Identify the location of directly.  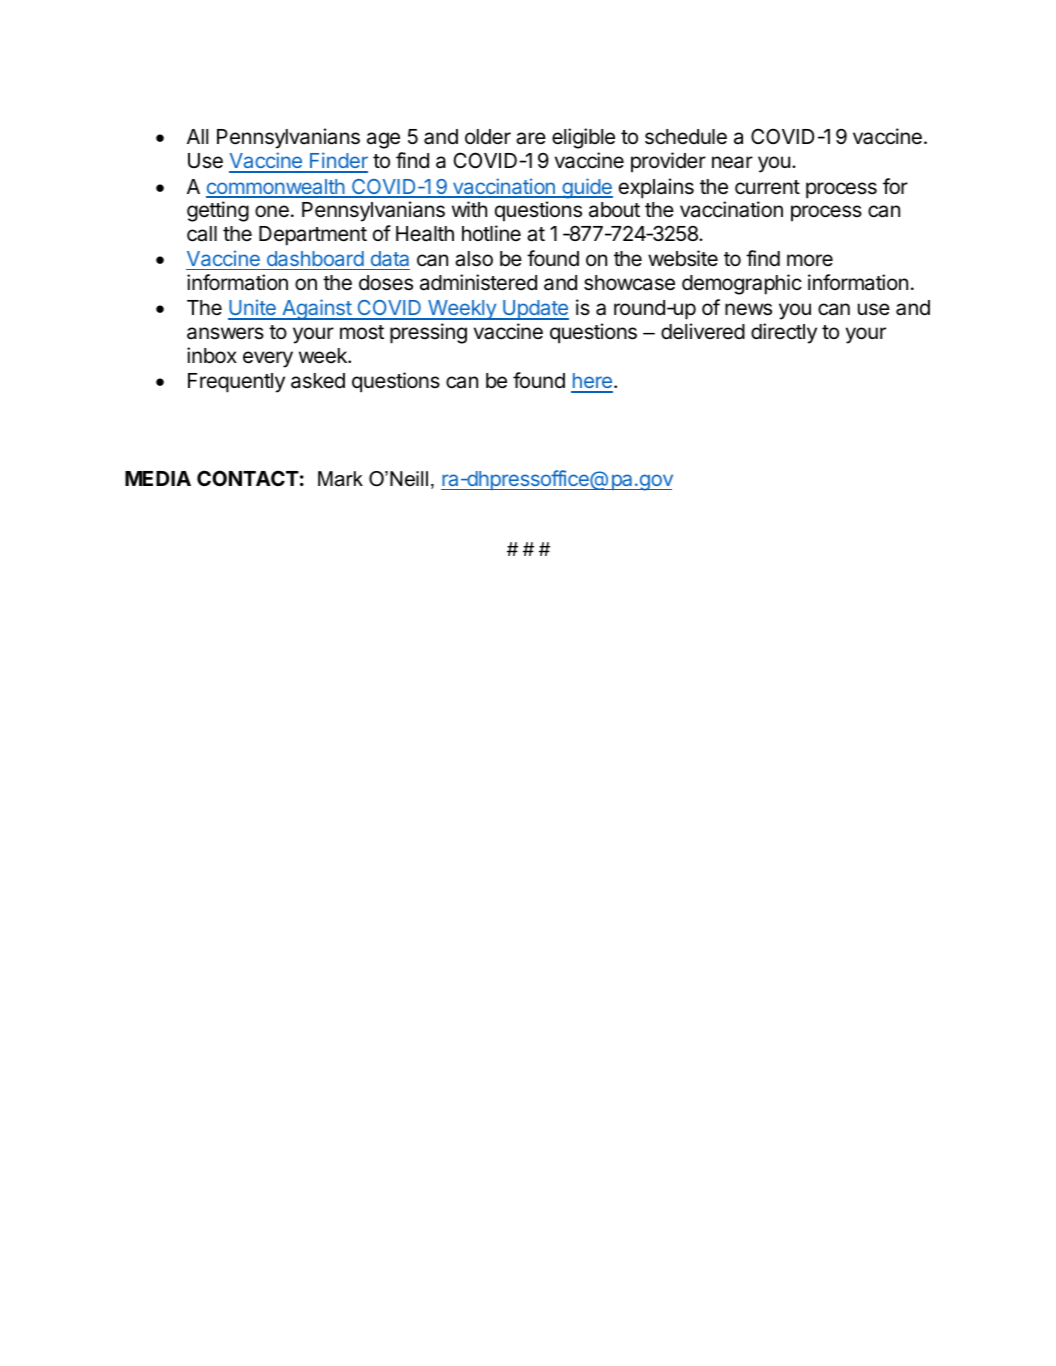
(784, 333).
